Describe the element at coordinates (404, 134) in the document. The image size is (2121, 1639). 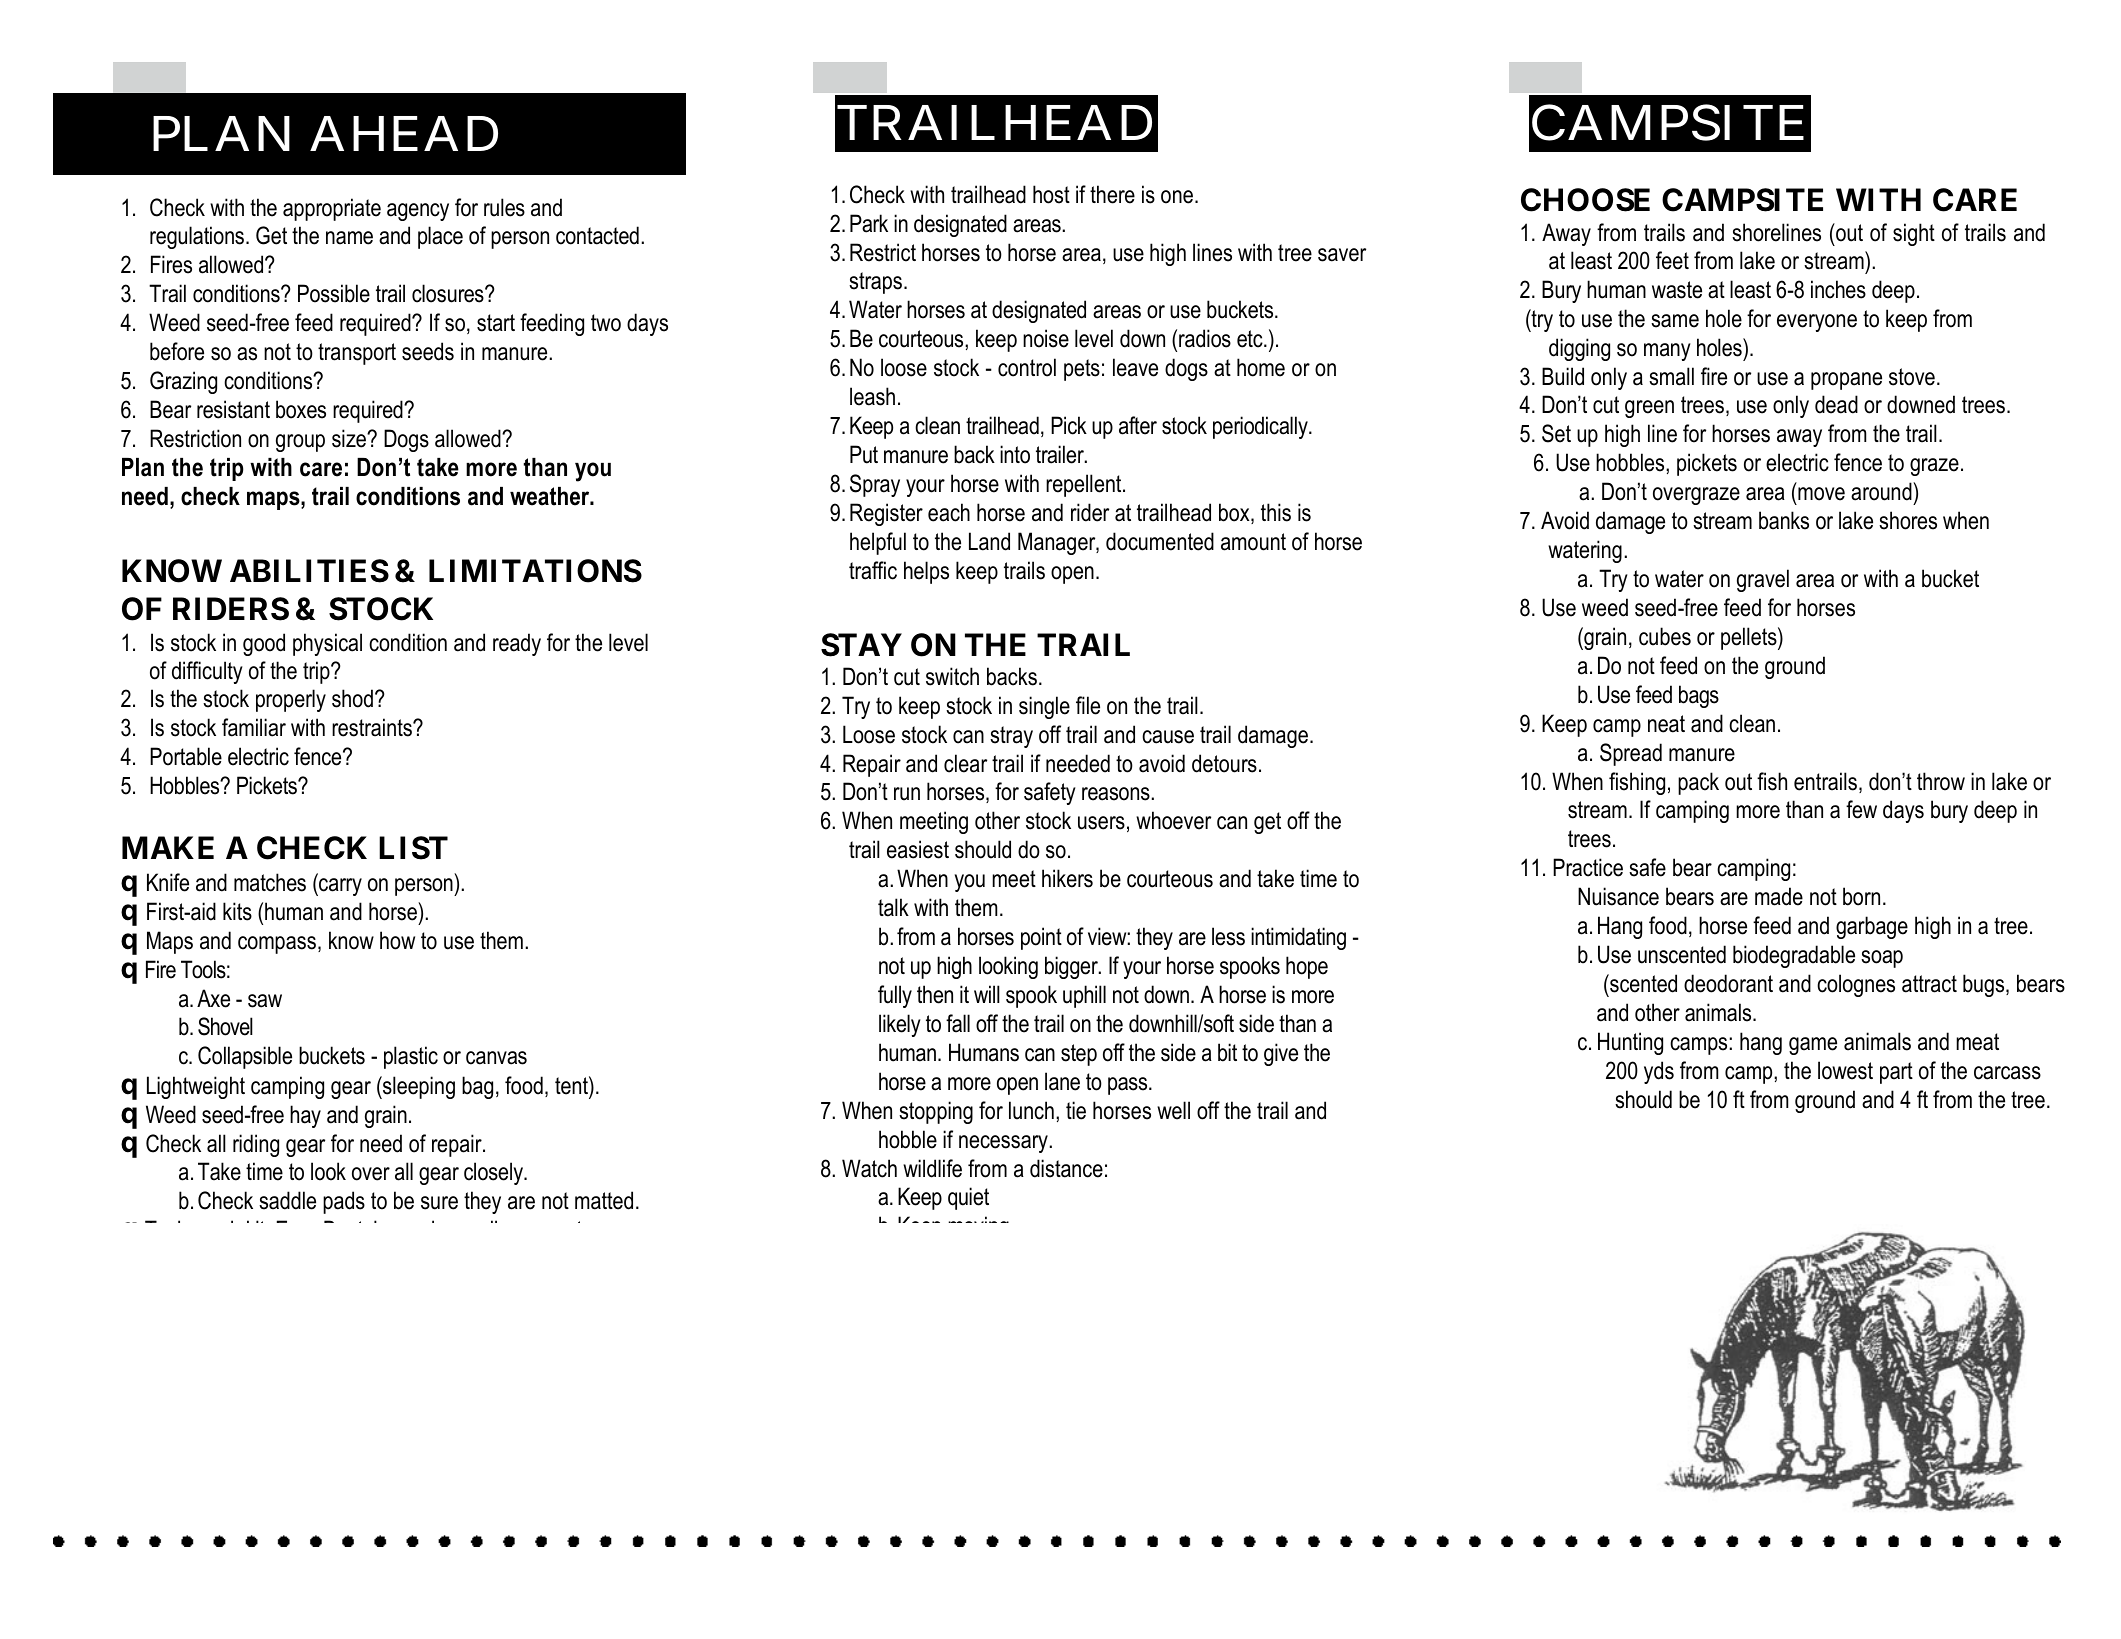
I see `AHEAD` at that location.
